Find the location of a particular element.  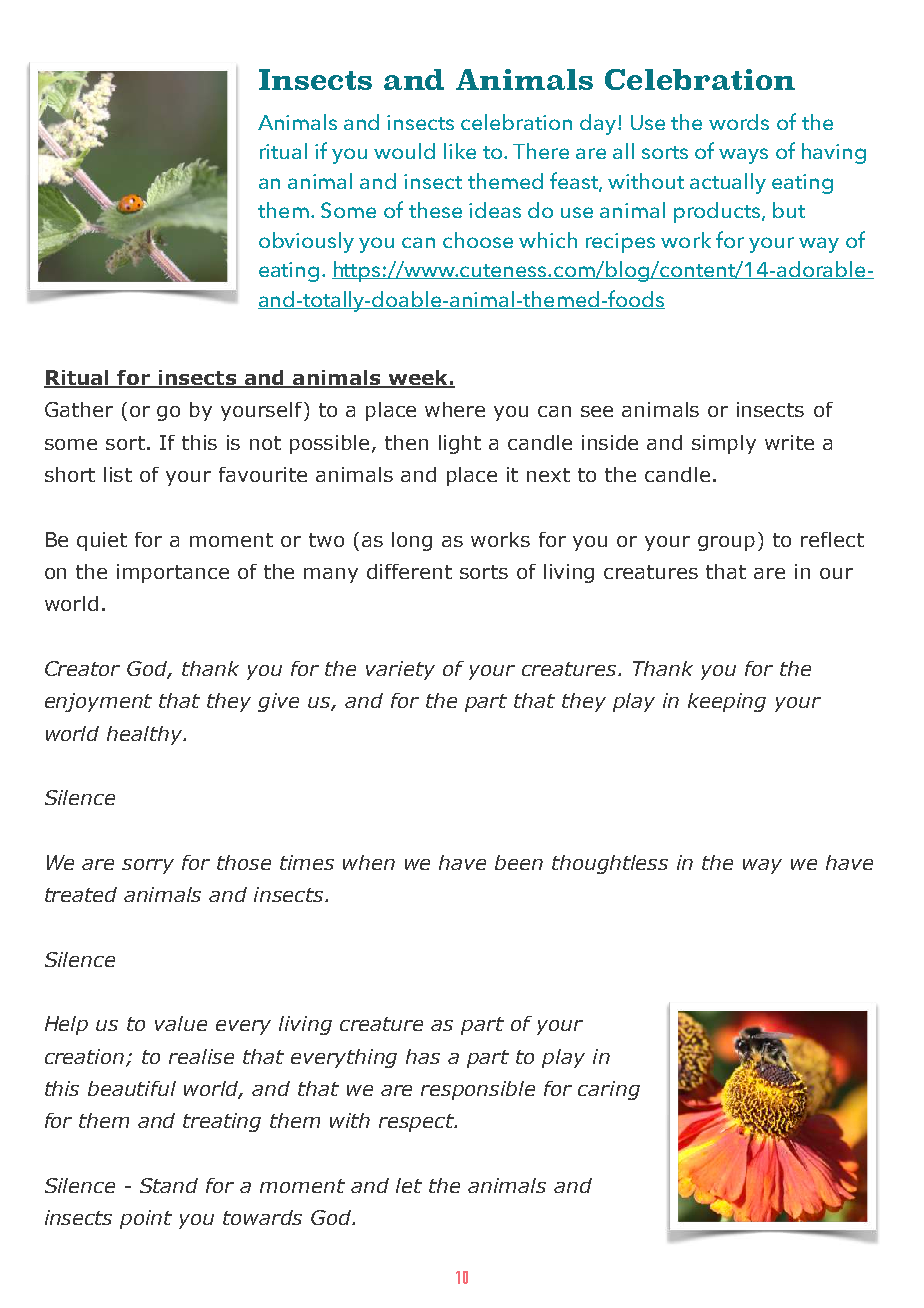

been is located at coordinates (519, 862).
